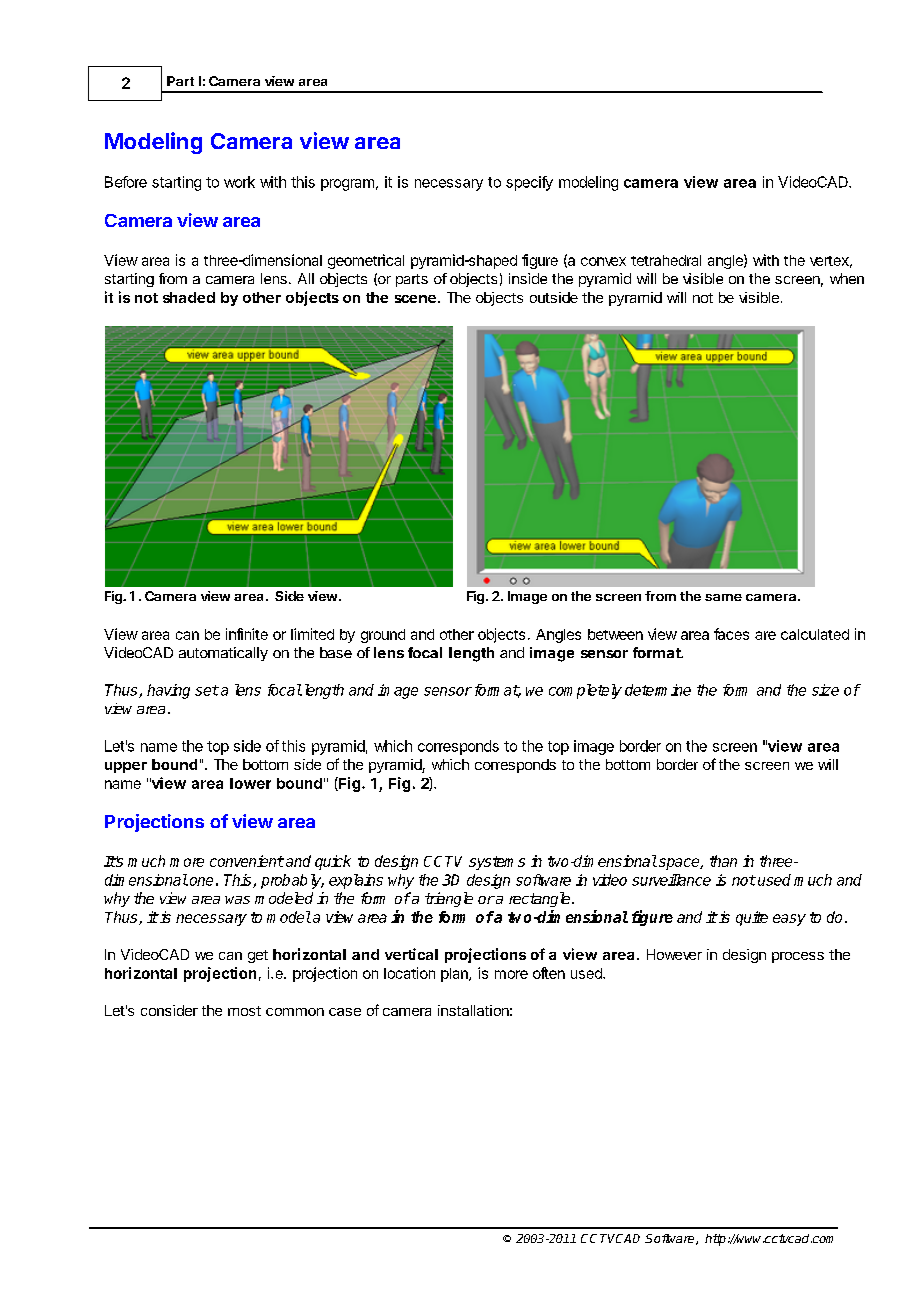 The height and width of the screenshot is (1308, 924). Describe the element at coordinates (529, 183) in the screenshot. I see `specify` at that location.
